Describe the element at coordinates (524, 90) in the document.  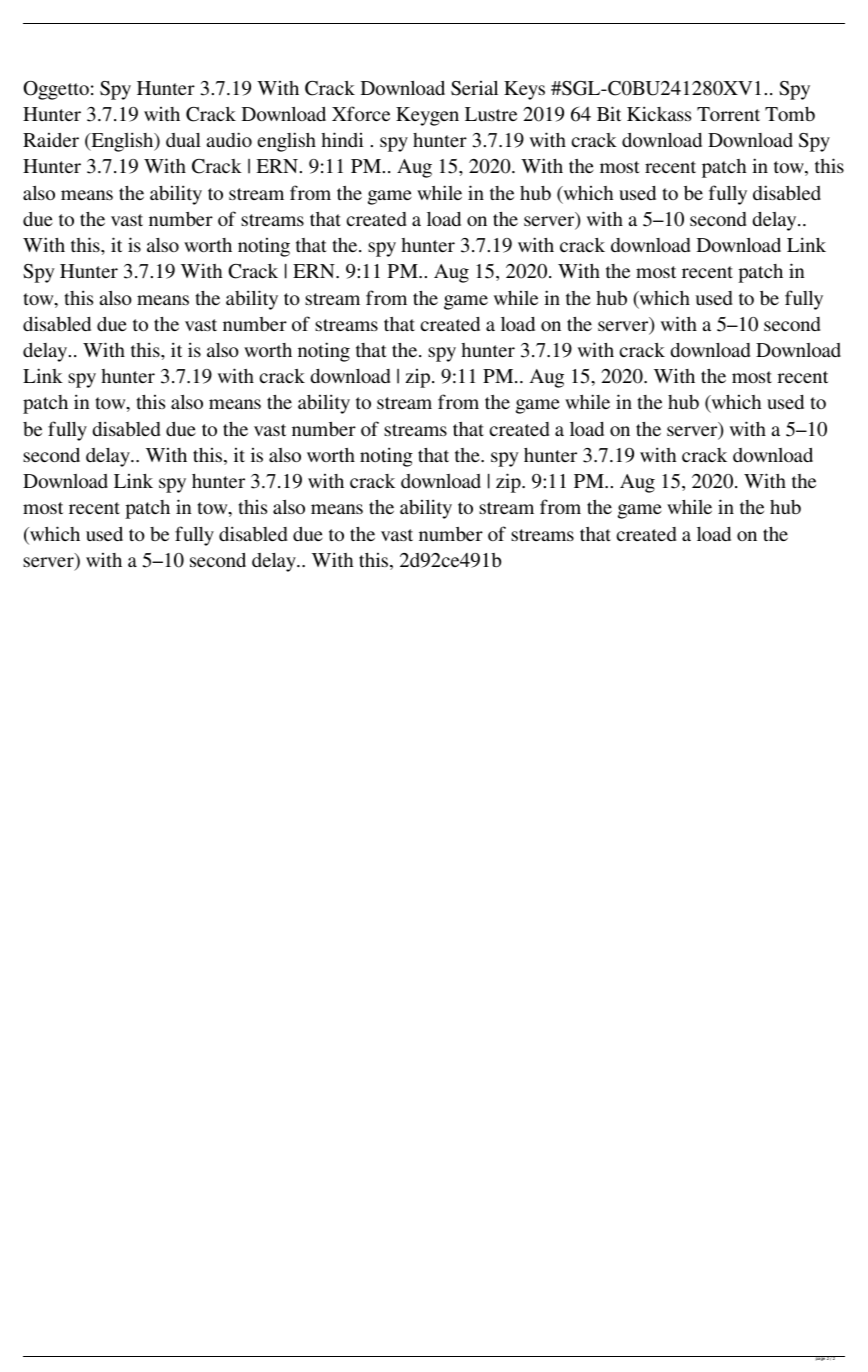
I see `Keys` at that location.
